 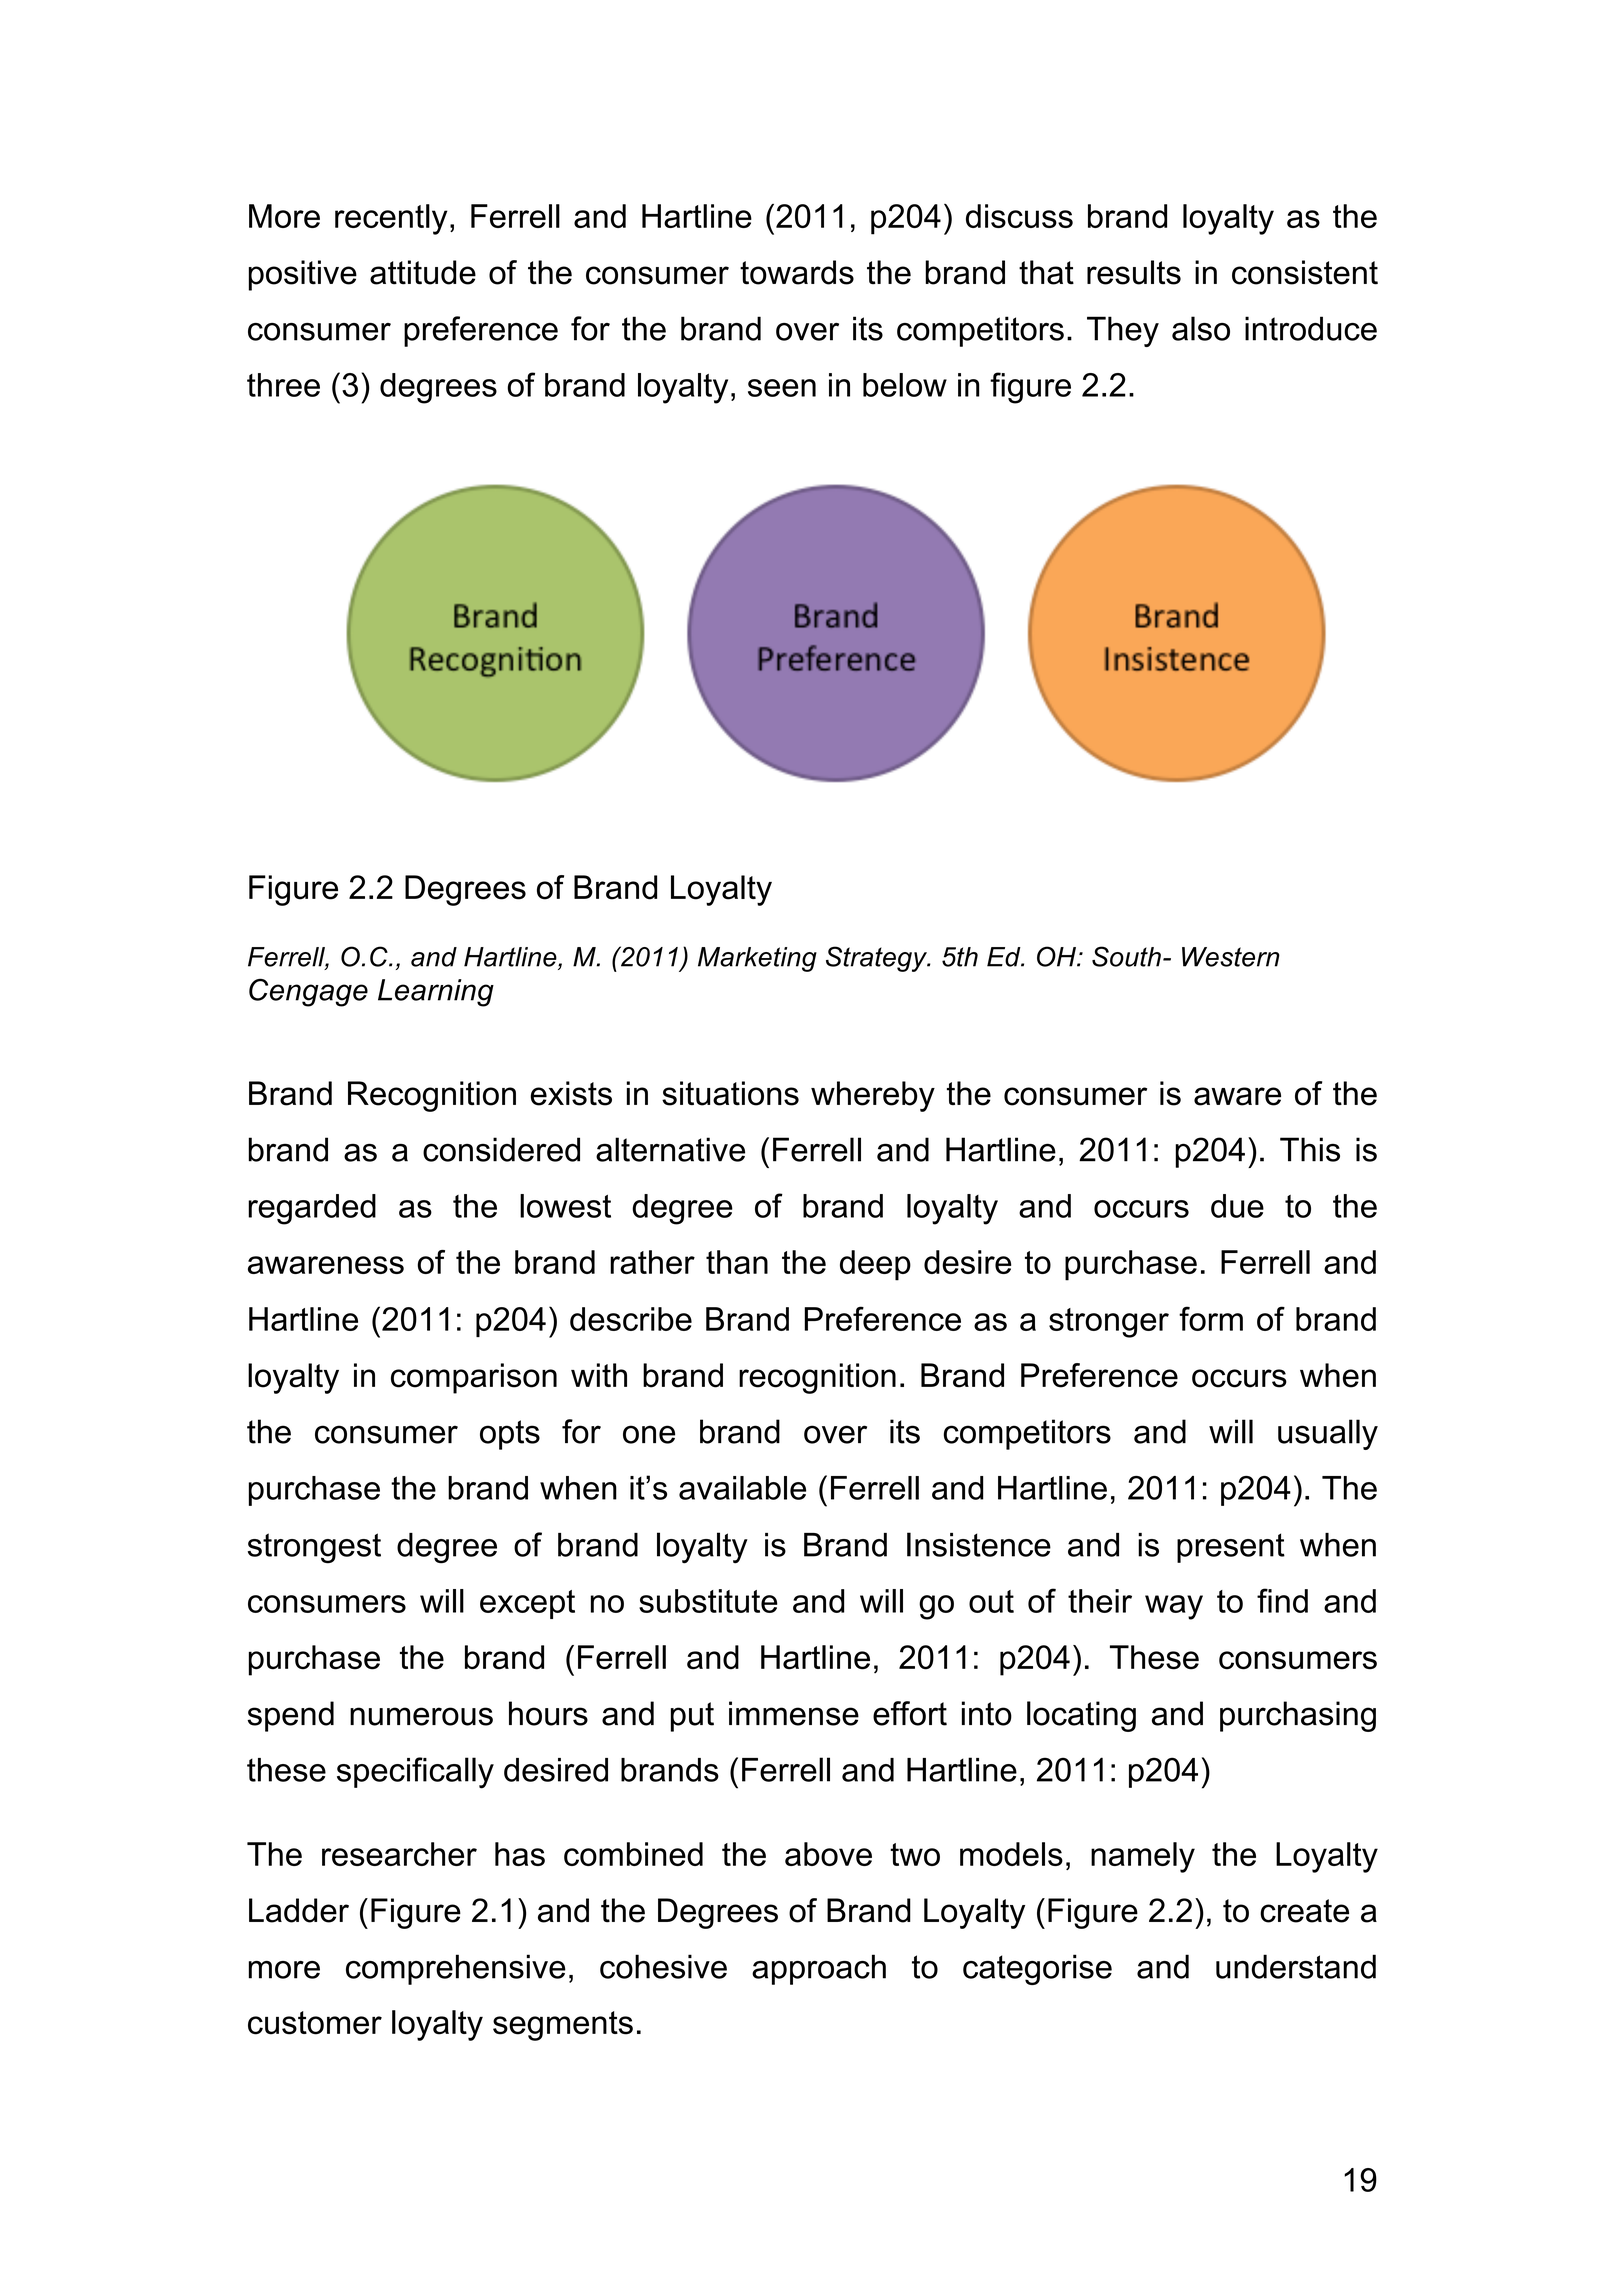 I want to click on understand, so click(x=1296, y=1966).
